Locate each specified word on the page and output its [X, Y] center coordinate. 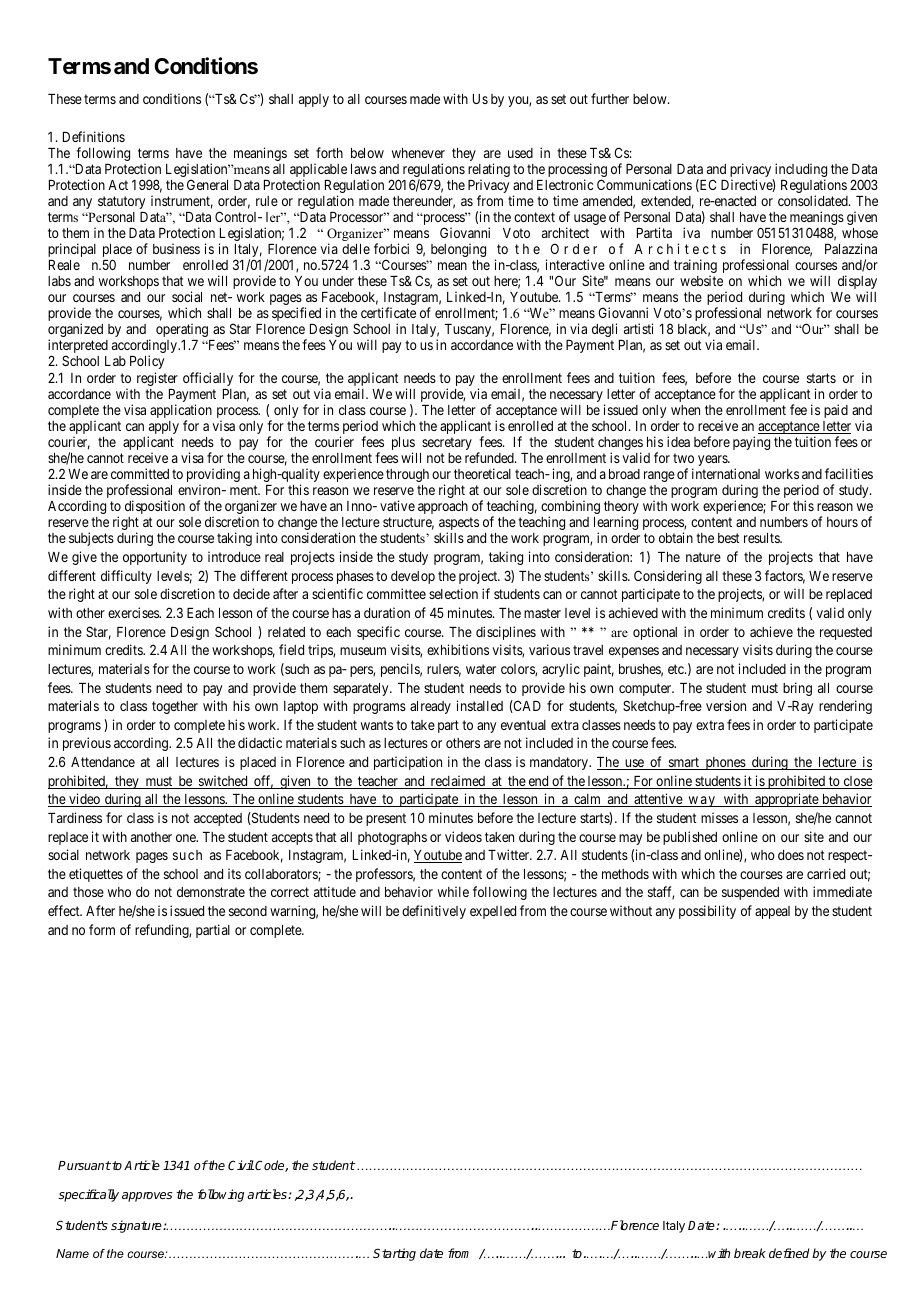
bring [797, 689]
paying [751, 443]
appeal [772, 912]
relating [489, 171]
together [175, 707]
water [481, 669]
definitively [434, 912]
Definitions [94, 136]
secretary [447, 443]
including [800, 171]
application [181, 412]
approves [147, 1197]
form [102, 929]
